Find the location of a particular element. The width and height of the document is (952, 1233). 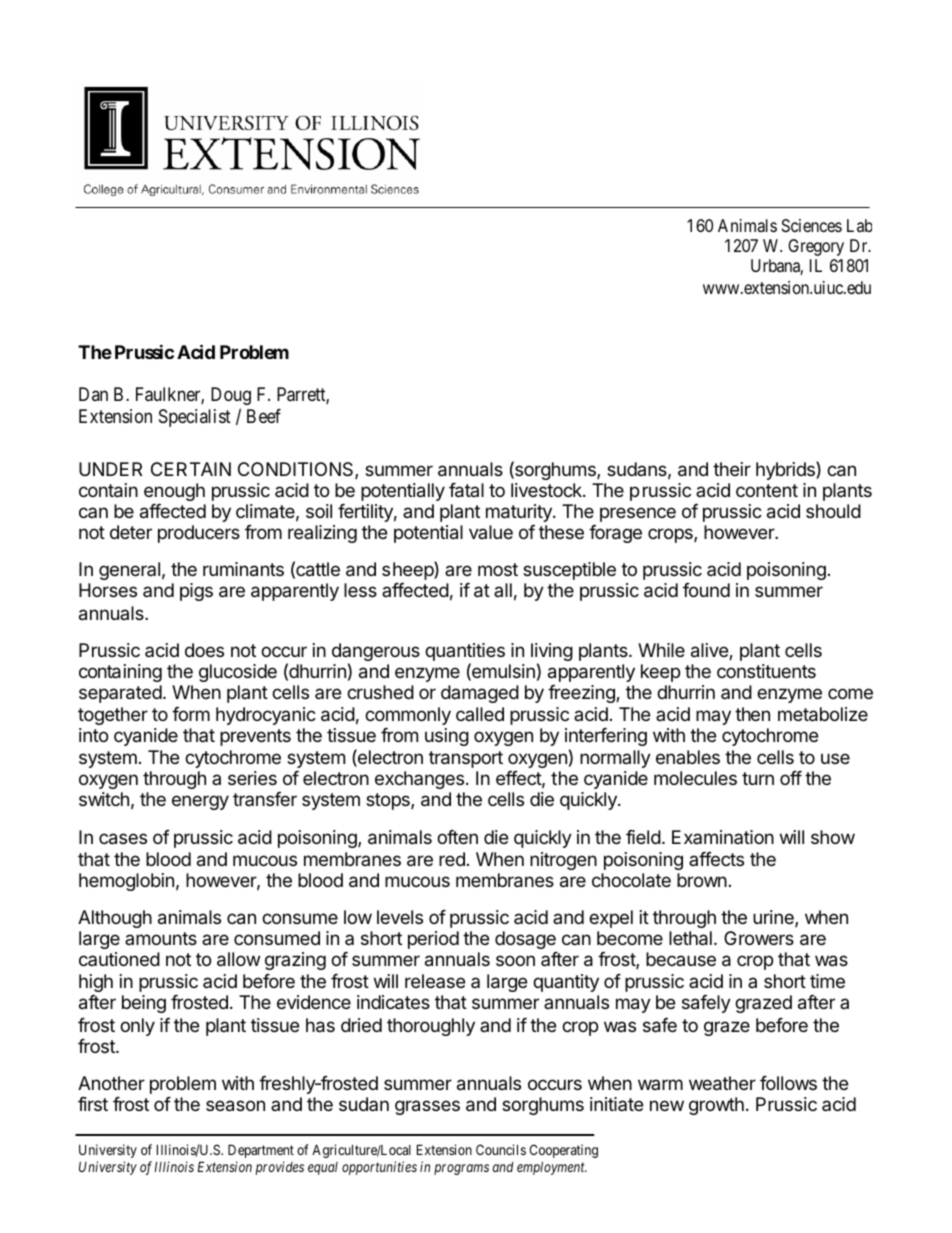

then is located at coordinates (752, 714).
